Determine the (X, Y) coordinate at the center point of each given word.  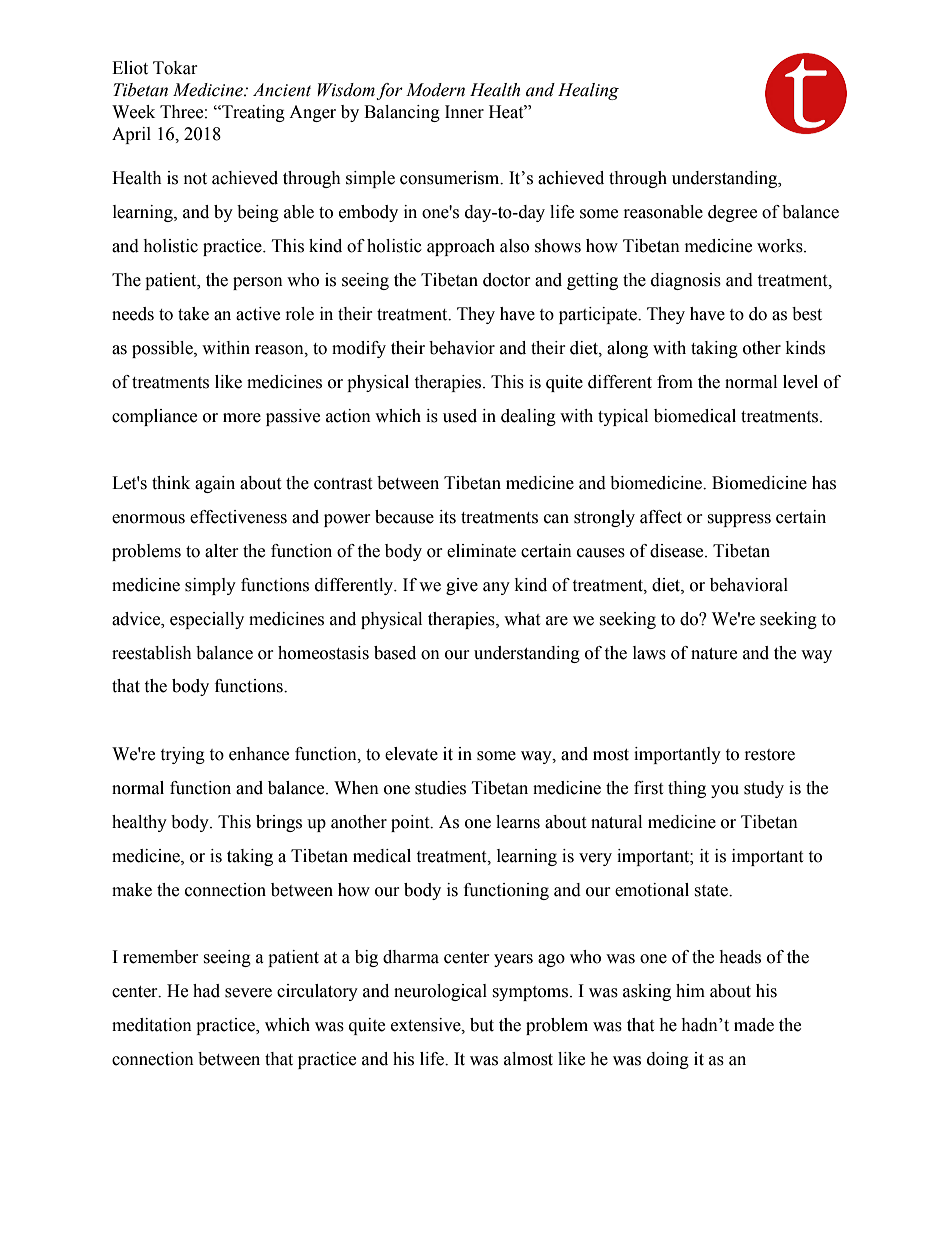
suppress (739, 520)
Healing (588, 91)
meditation (152, 1025)
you (725, 791)
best (807, 314)
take (193, 314)
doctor (507, 280)
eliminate (481, 551)
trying (182, 755)
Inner (464, 112)
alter (222, 551)
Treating (252, 113)
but (482, 1025)
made (754, 1025)
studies (440, 788)
